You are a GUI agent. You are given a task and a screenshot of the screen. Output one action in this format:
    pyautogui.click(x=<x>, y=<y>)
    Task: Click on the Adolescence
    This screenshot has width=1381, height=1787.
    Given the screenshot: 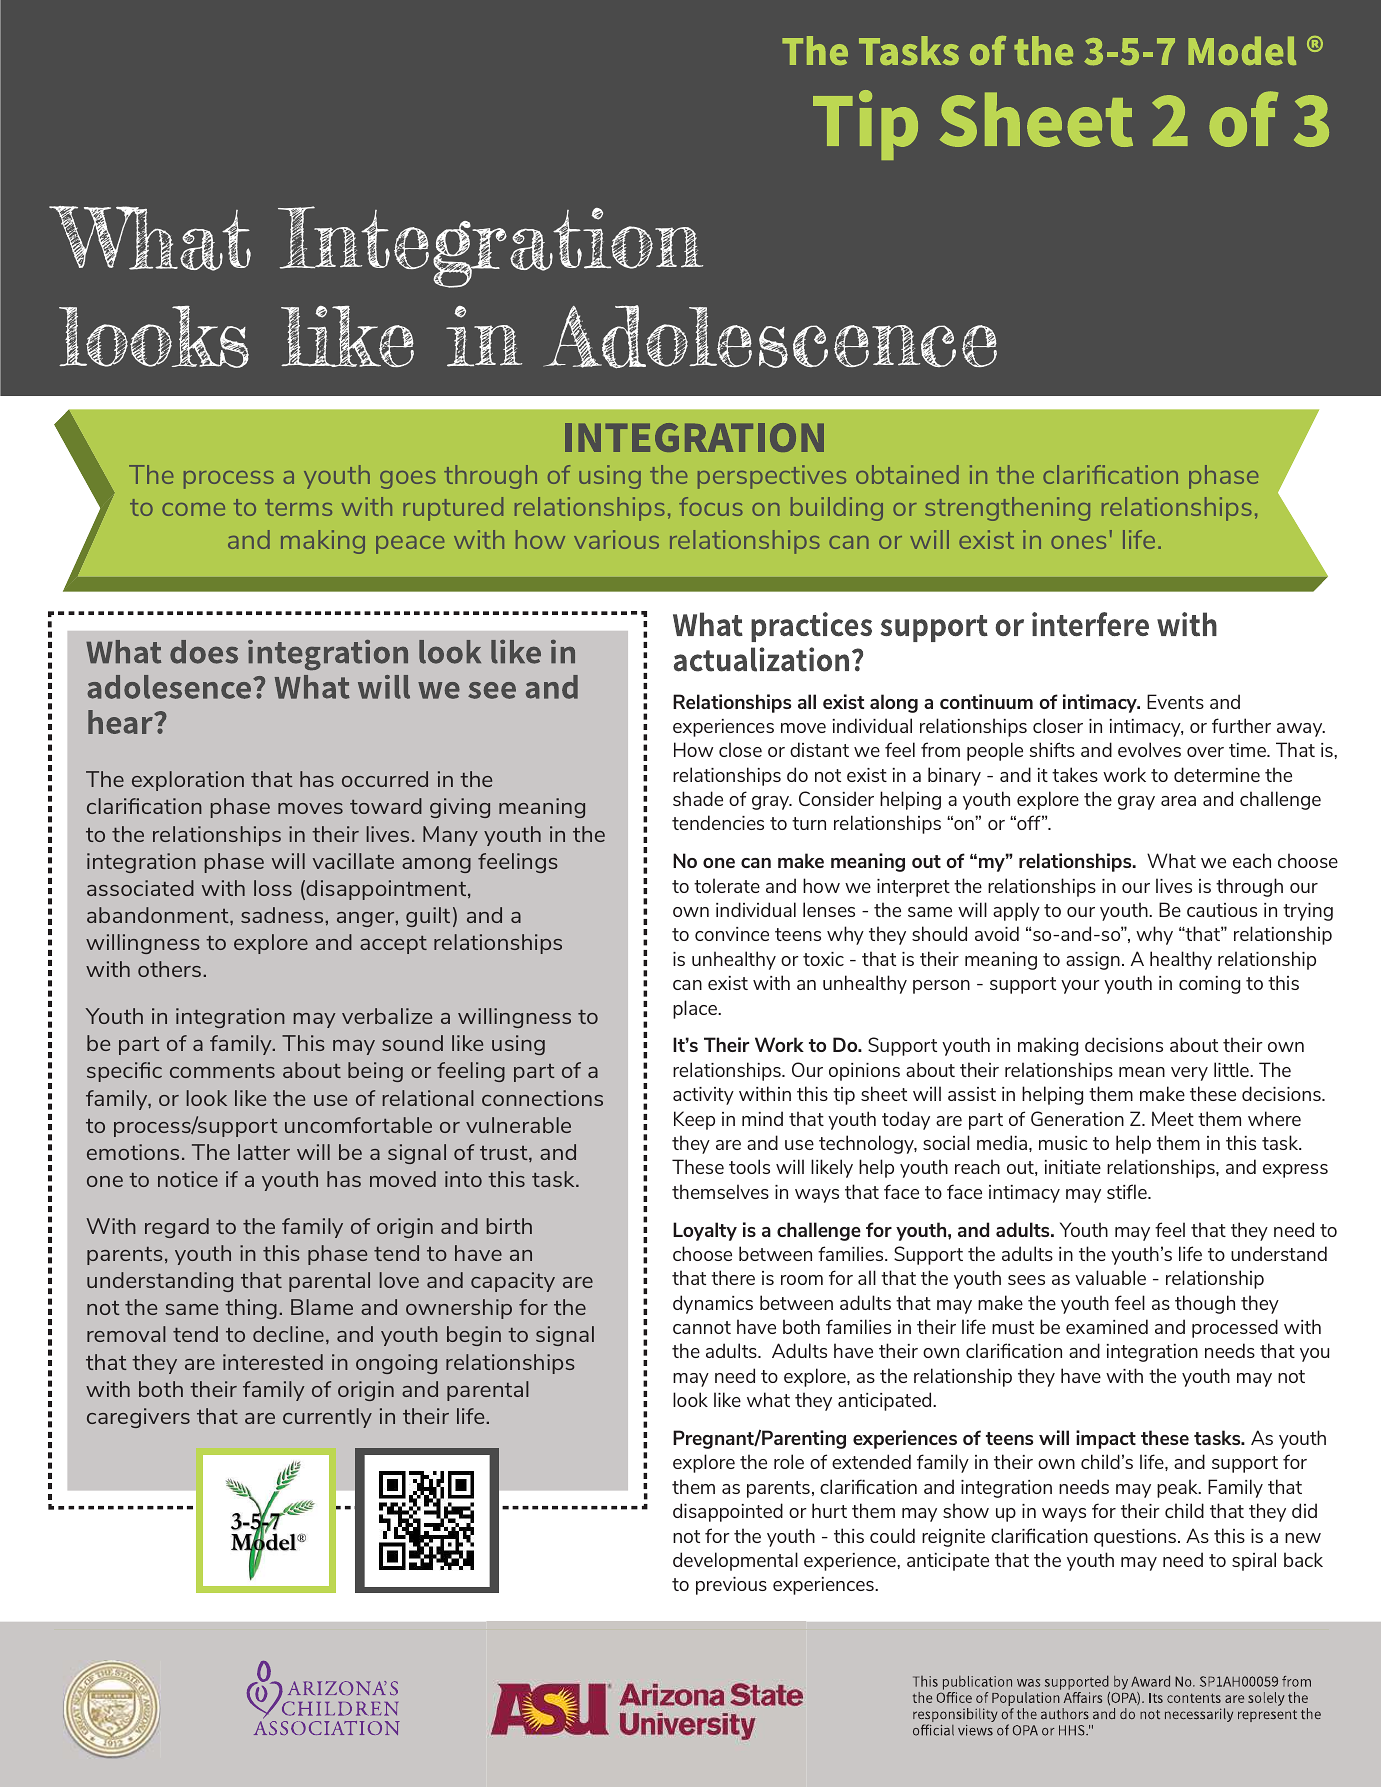 What is the action you would take?
    pyautogui.click(x=770, y=337)
